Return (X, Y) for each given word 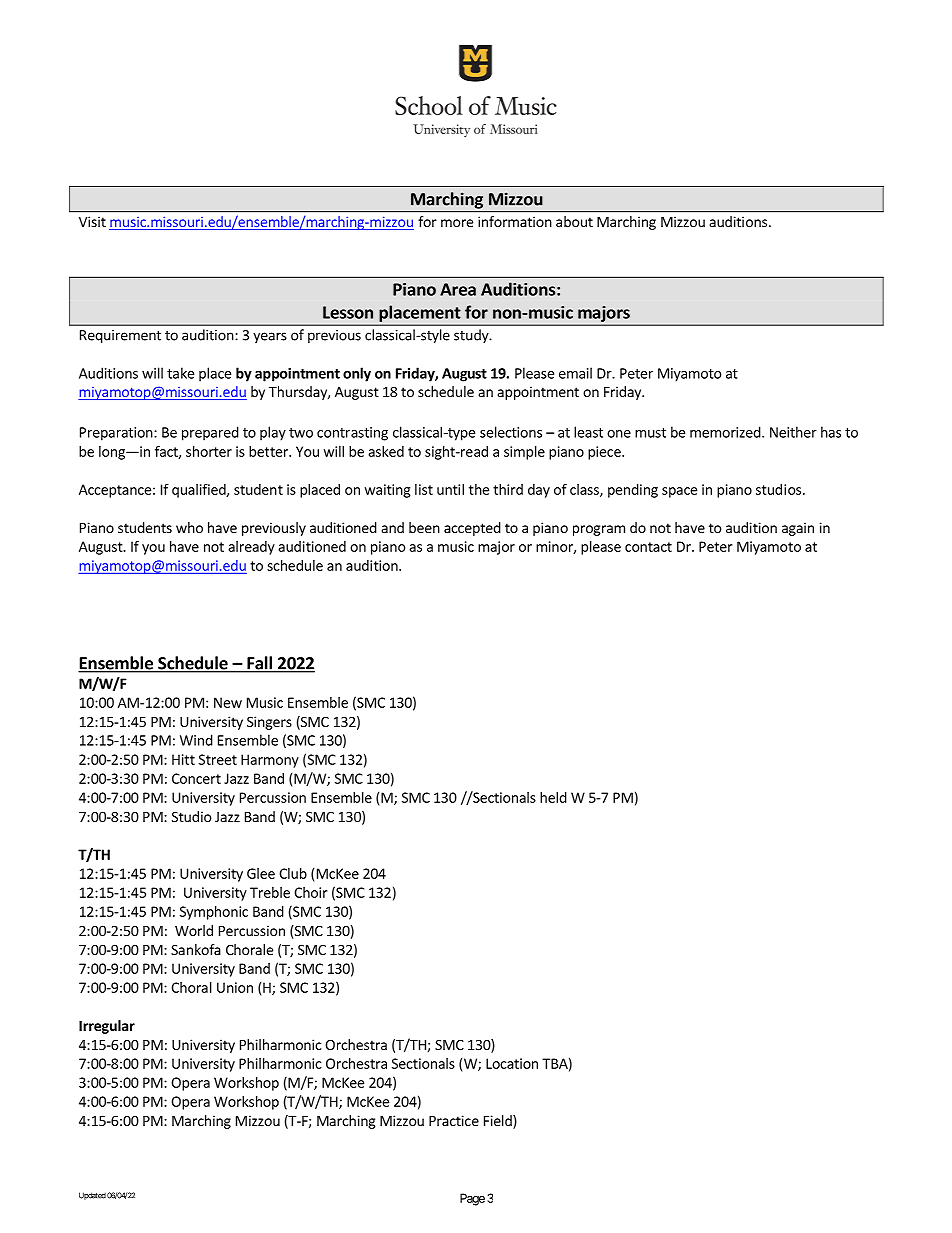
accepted (472, 529)
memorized (726, 432)
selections (511, 432)
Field (499, 1122)
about (574, 221)
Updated (92, 1196)
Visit (92, 221)
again (798, 529)
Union (235, 987)
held (553, 797)
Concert (196, 778)
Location (512, 1063)
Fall (259, 664)
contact (648, 547)
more (457, 223)
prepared (210, 433)
